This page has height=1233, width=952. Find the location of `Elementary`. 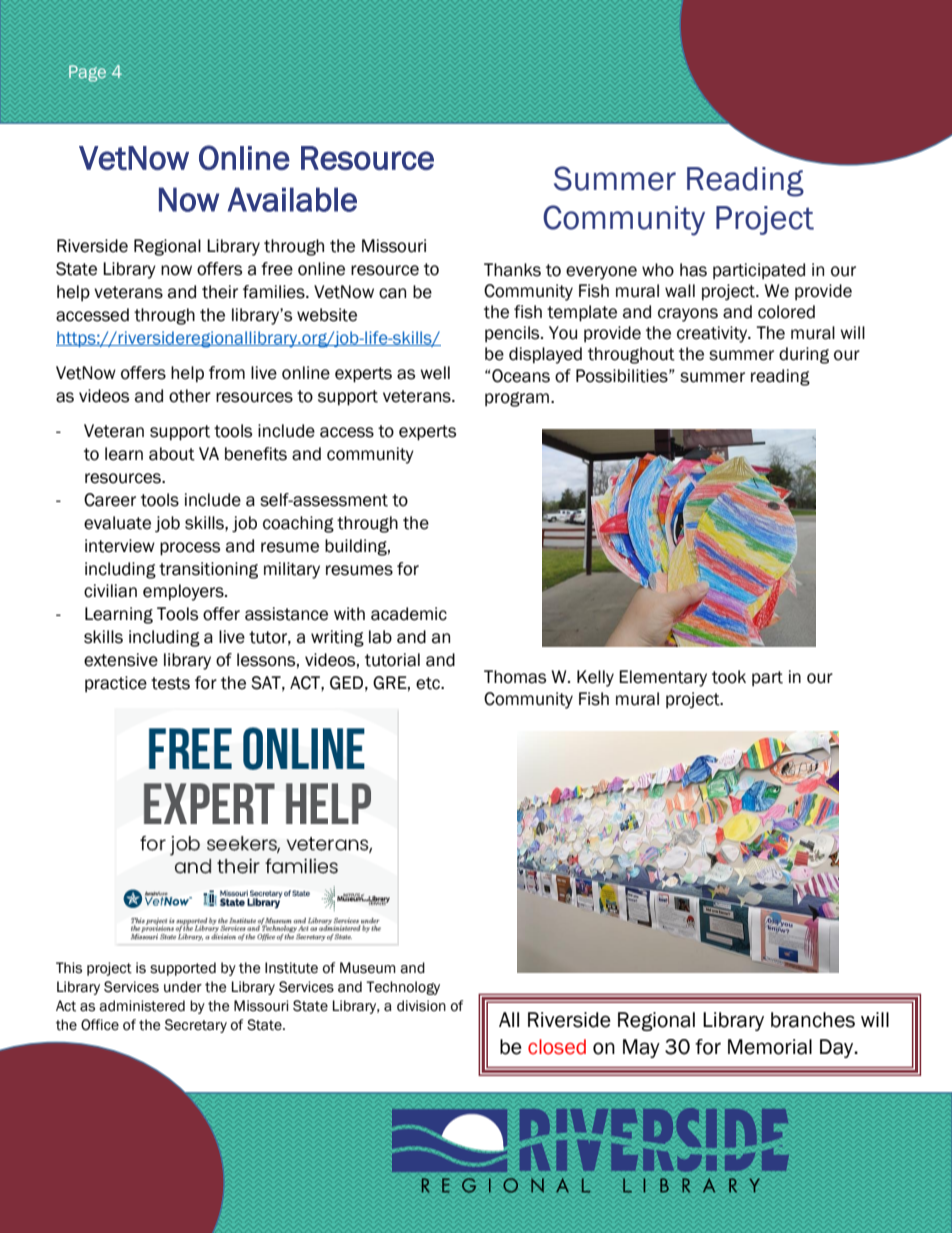

Elementary is located at coordinates (663, 678).
